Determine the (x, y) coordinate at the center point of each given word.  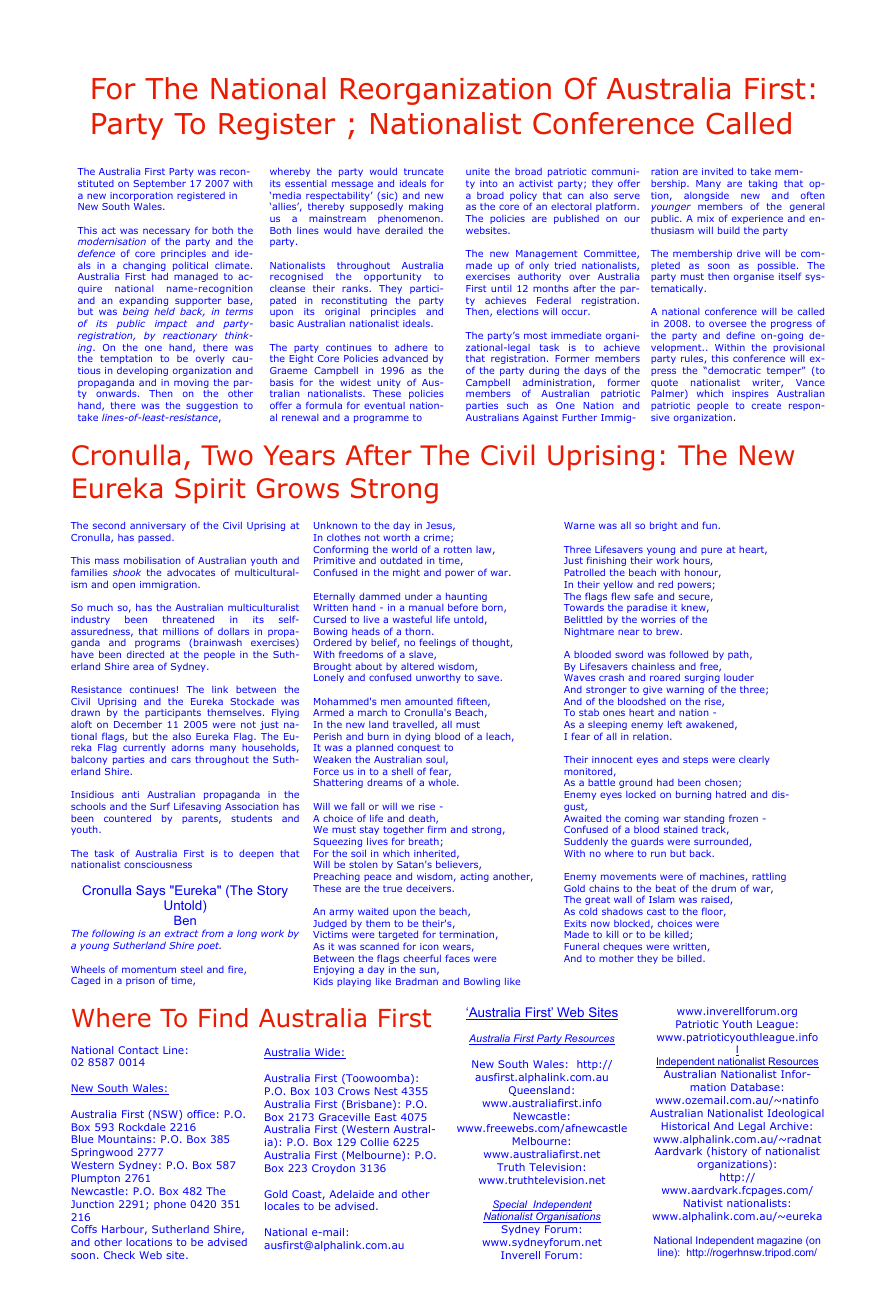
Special (511, 1206)
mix (705, 218)
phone (170, 1205)
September (160, 184)
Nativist (703, 1203)
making (426, 207)
